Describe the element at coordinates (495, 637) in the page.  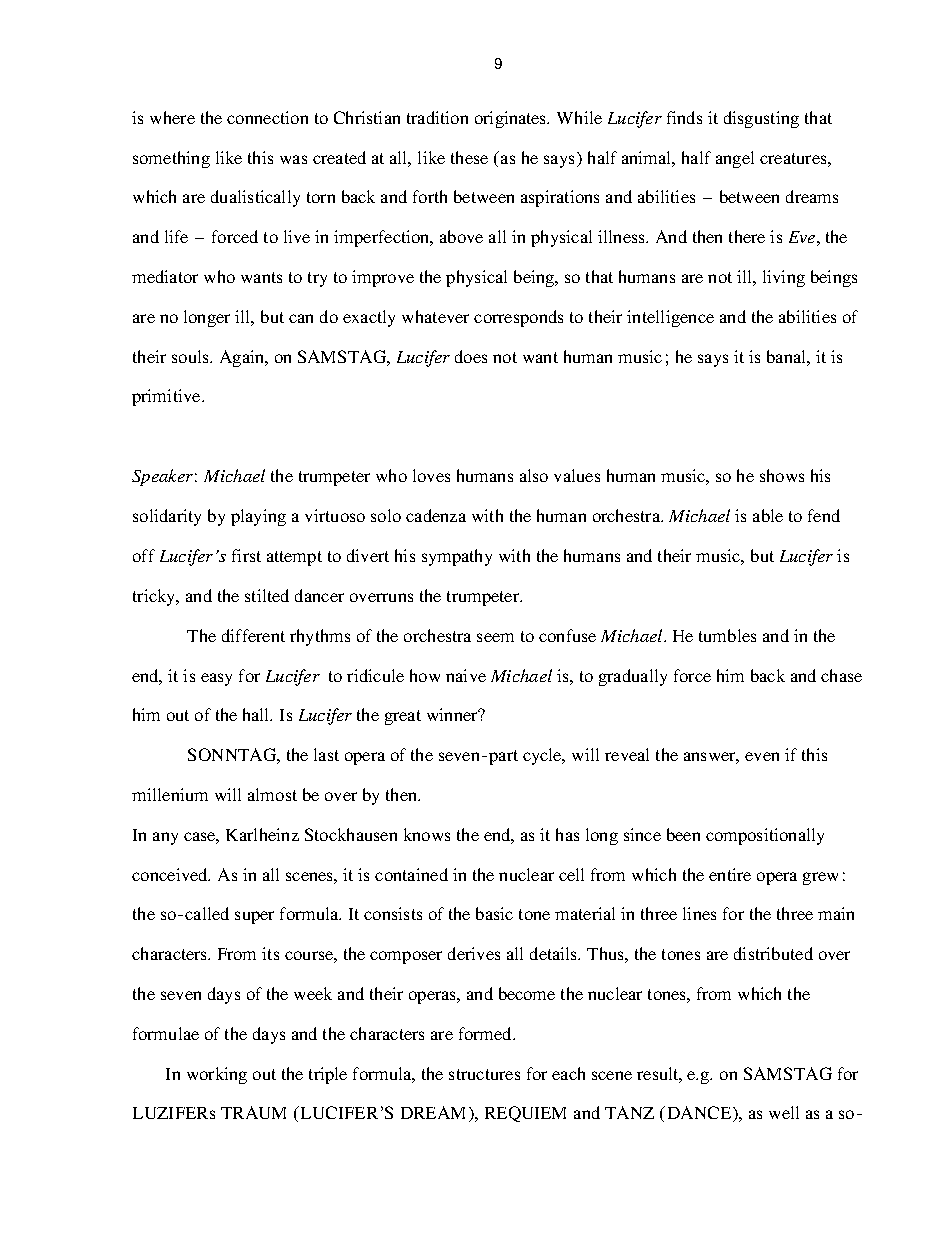
I see `seem` at that location.
